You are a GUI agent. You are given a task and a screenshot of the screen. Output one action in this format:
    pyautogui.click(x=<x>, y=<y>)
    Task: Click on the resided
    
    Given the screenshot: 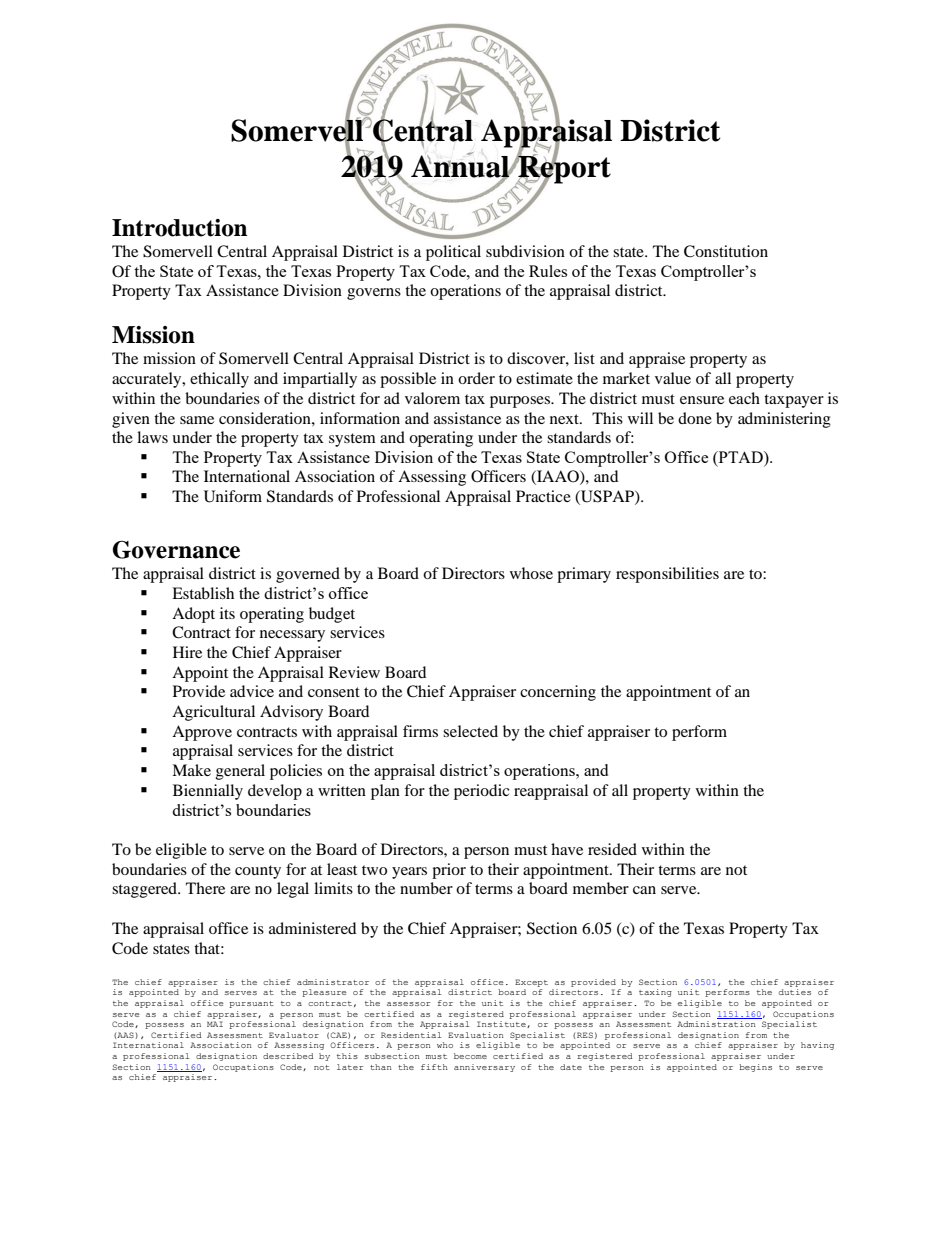 What is the action you would take?
    pyautogui.click(x=612, y=849)
